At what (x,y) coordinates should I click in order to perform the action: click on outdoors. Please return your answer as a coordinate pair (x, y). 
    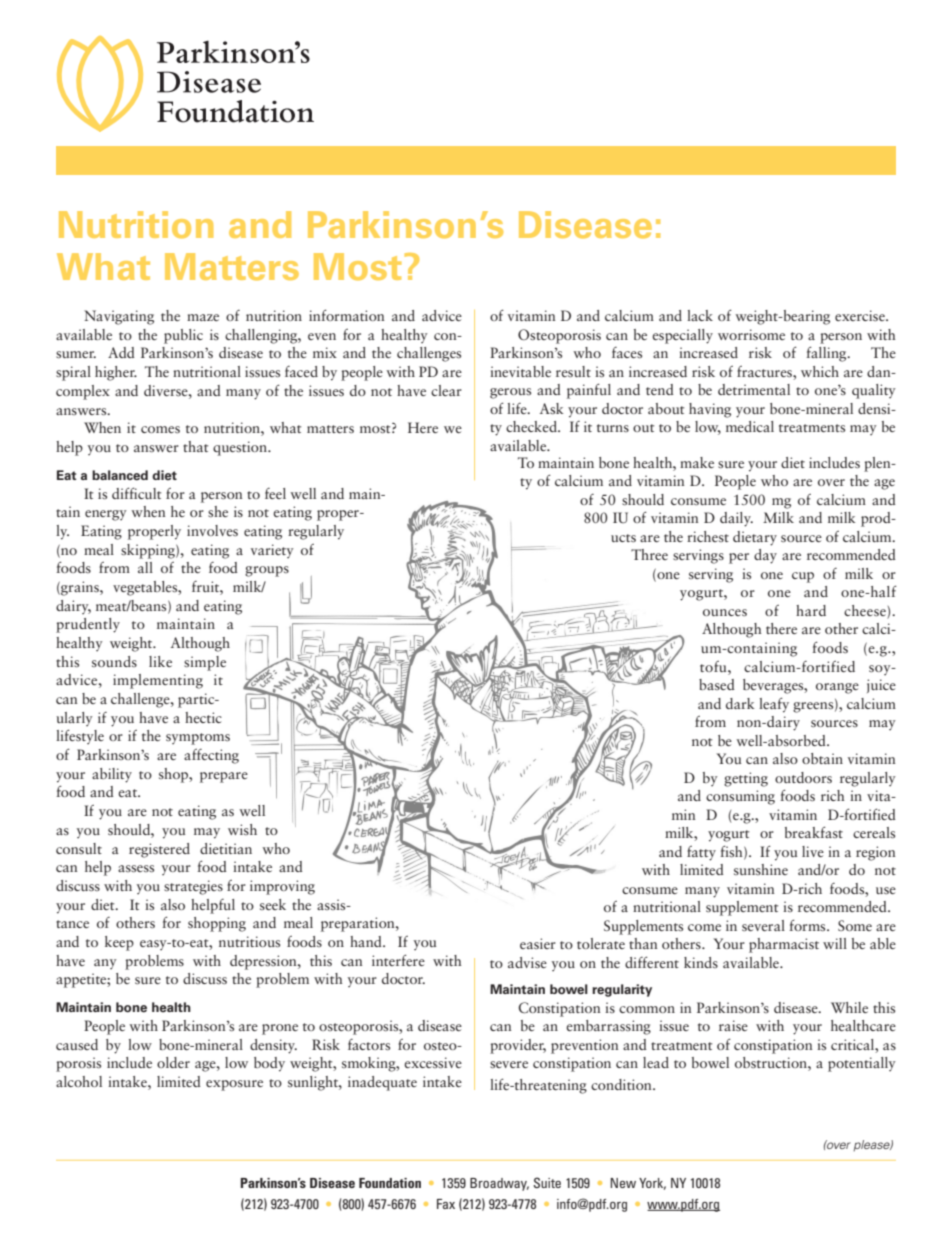
    Looking at the image, I should click on (803, 777).
